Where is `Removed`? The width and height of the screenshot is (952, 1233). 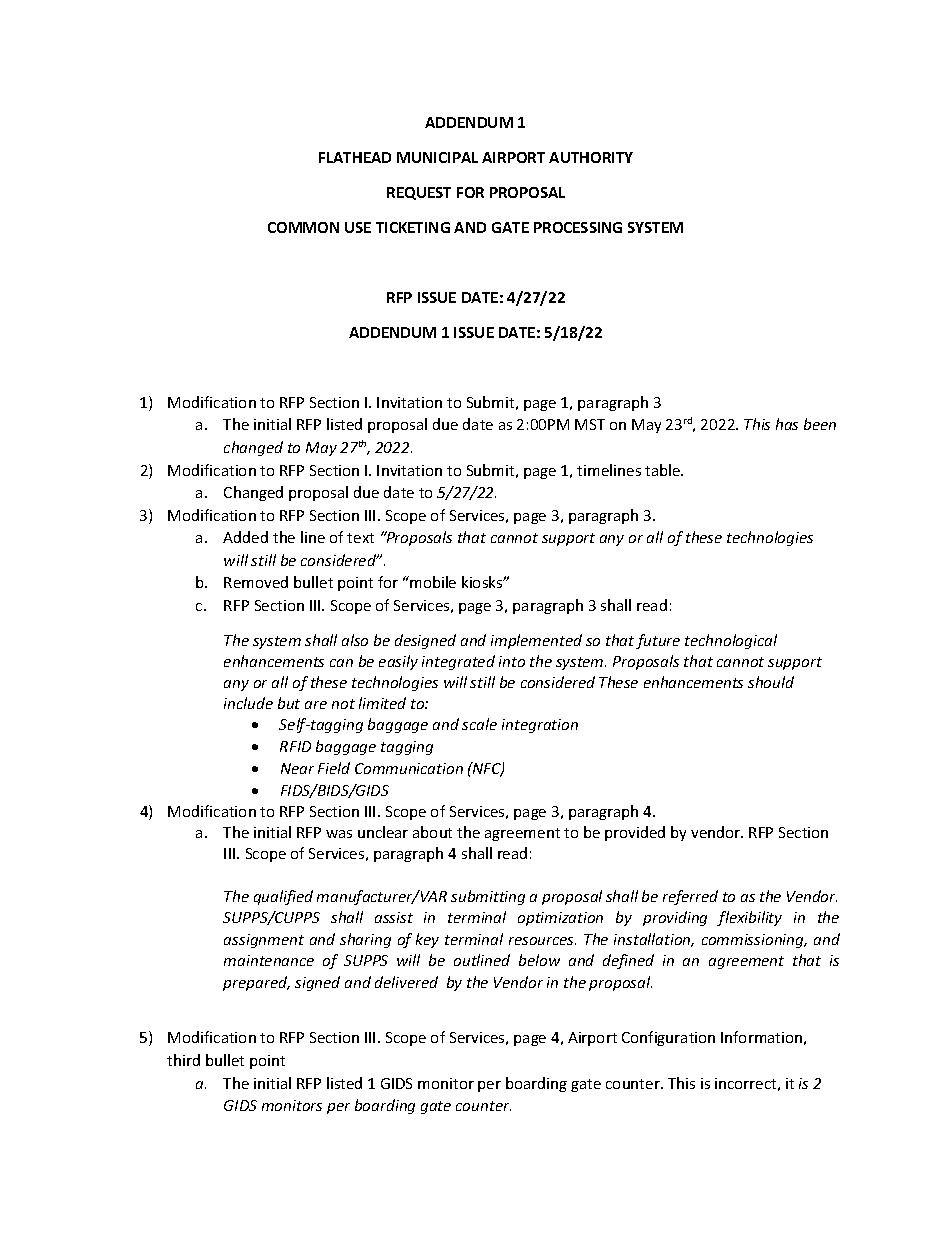 Removed is located at coordinates (256, 582).
